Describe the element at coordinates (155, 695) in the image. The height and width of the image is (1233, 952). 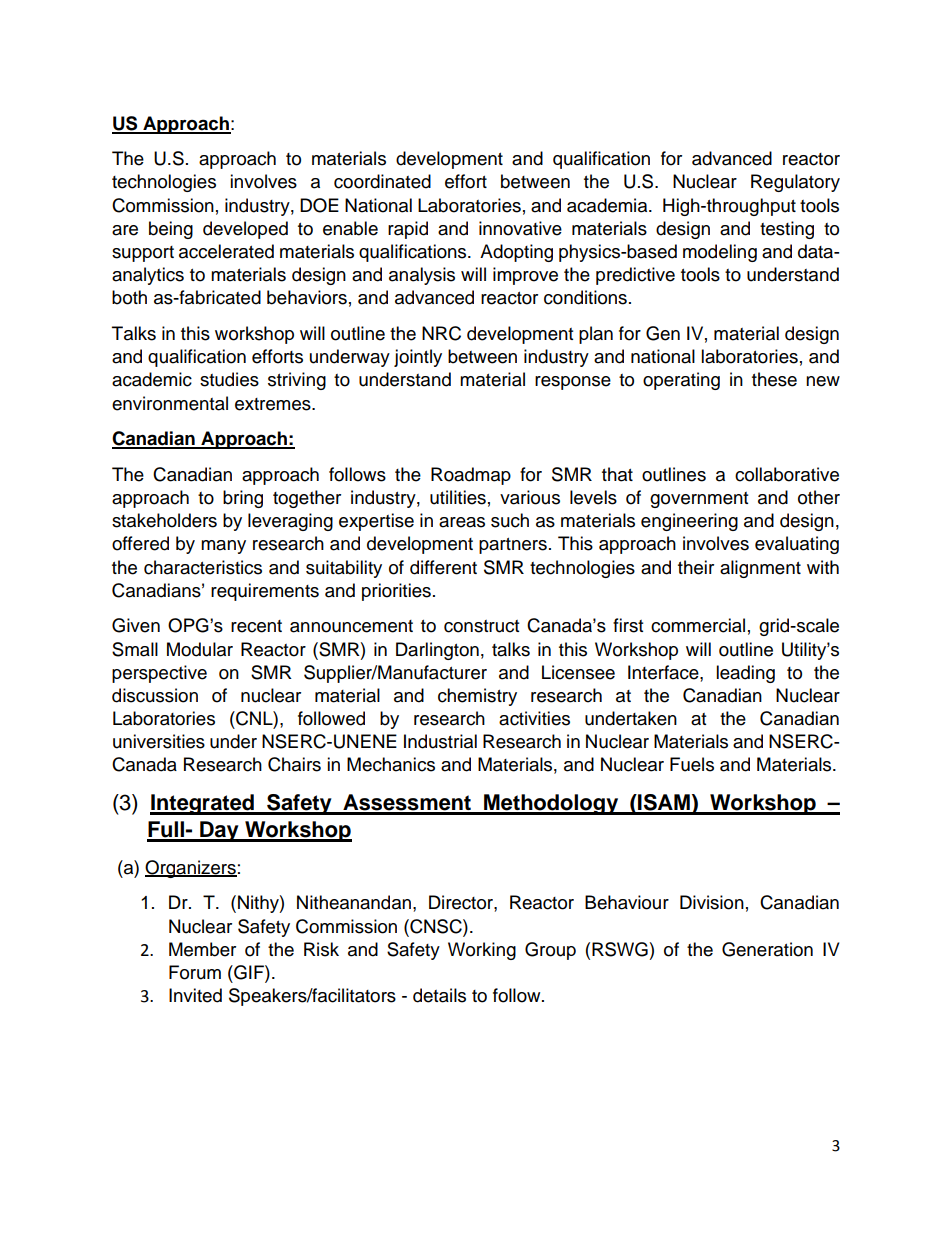
I see `discussion` at that location.
